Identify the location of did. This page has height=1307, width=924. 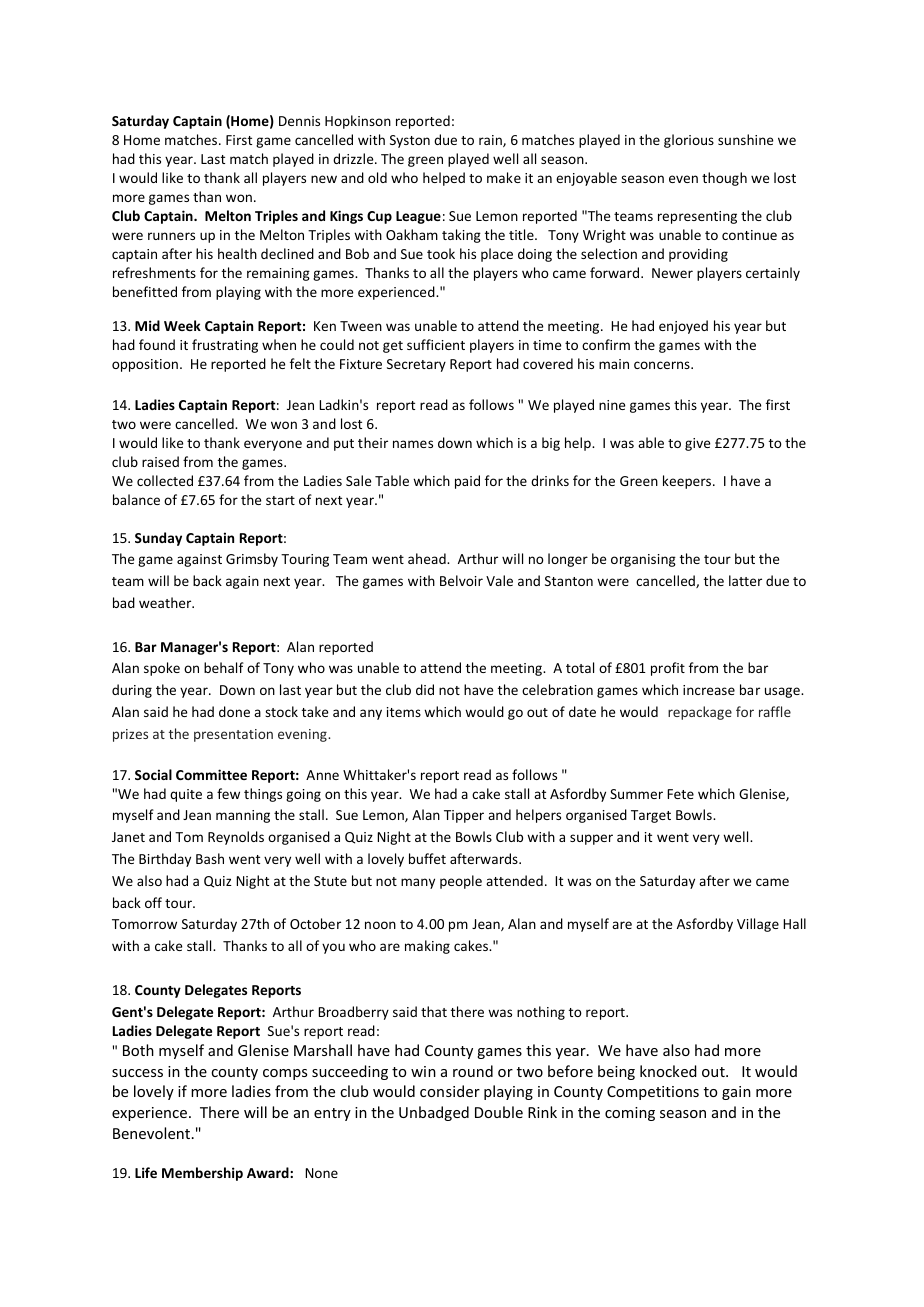
(425, 689).
